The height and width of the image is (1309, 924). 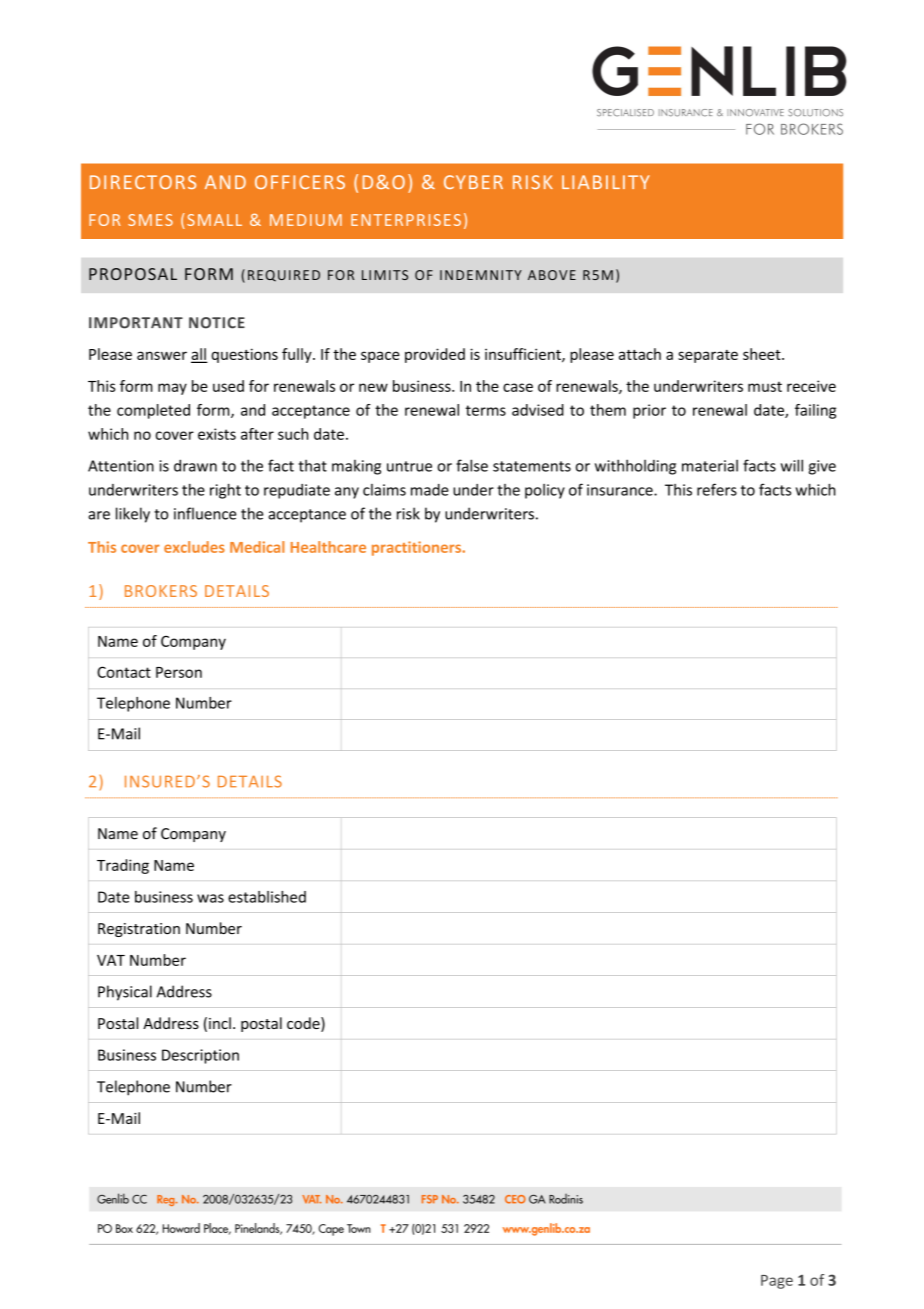 I want to click on SMALL, so click(x=214, y=220).
